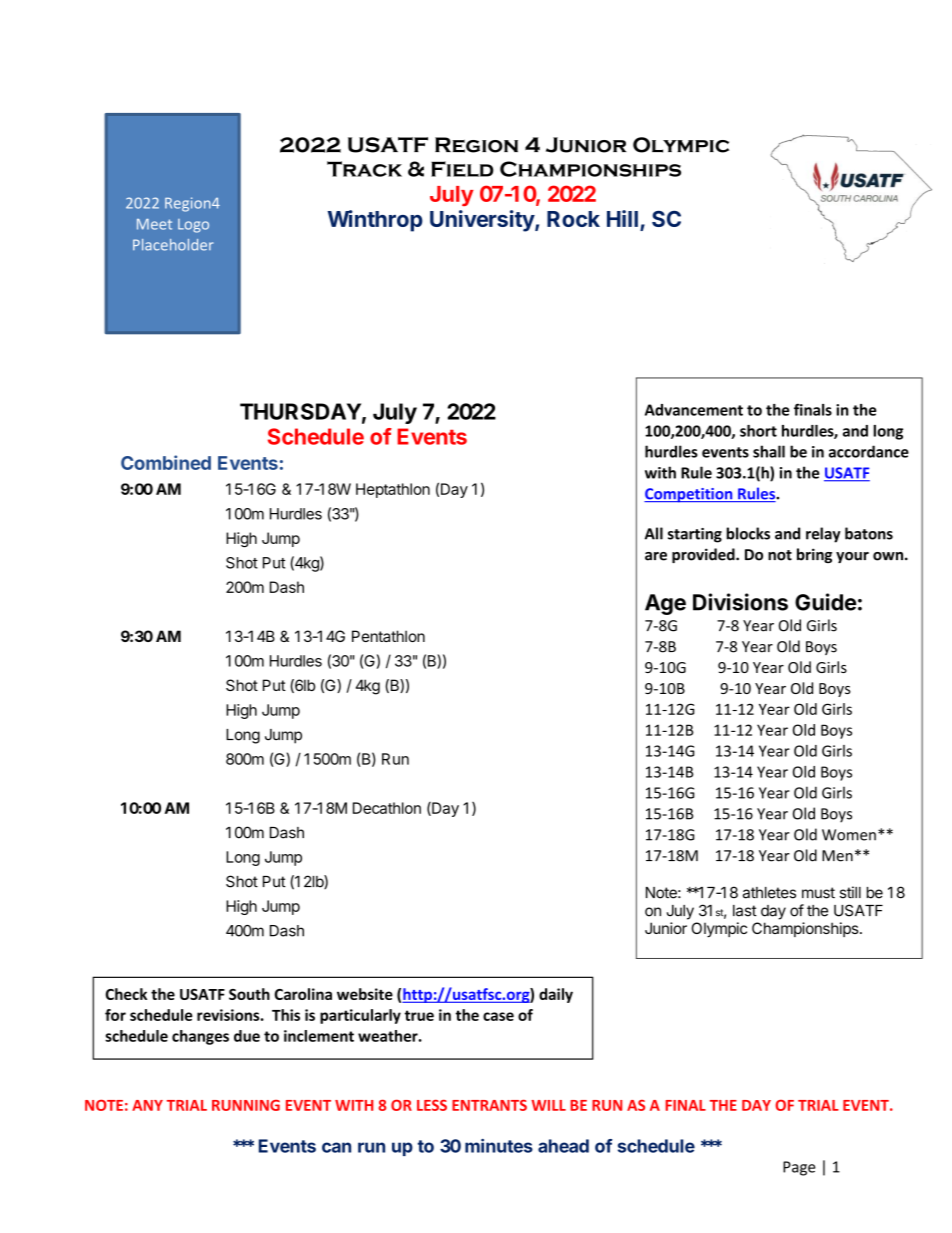 This screenshot has height=1233, width=952. I want to click on Advancement, so click(694, 410).
